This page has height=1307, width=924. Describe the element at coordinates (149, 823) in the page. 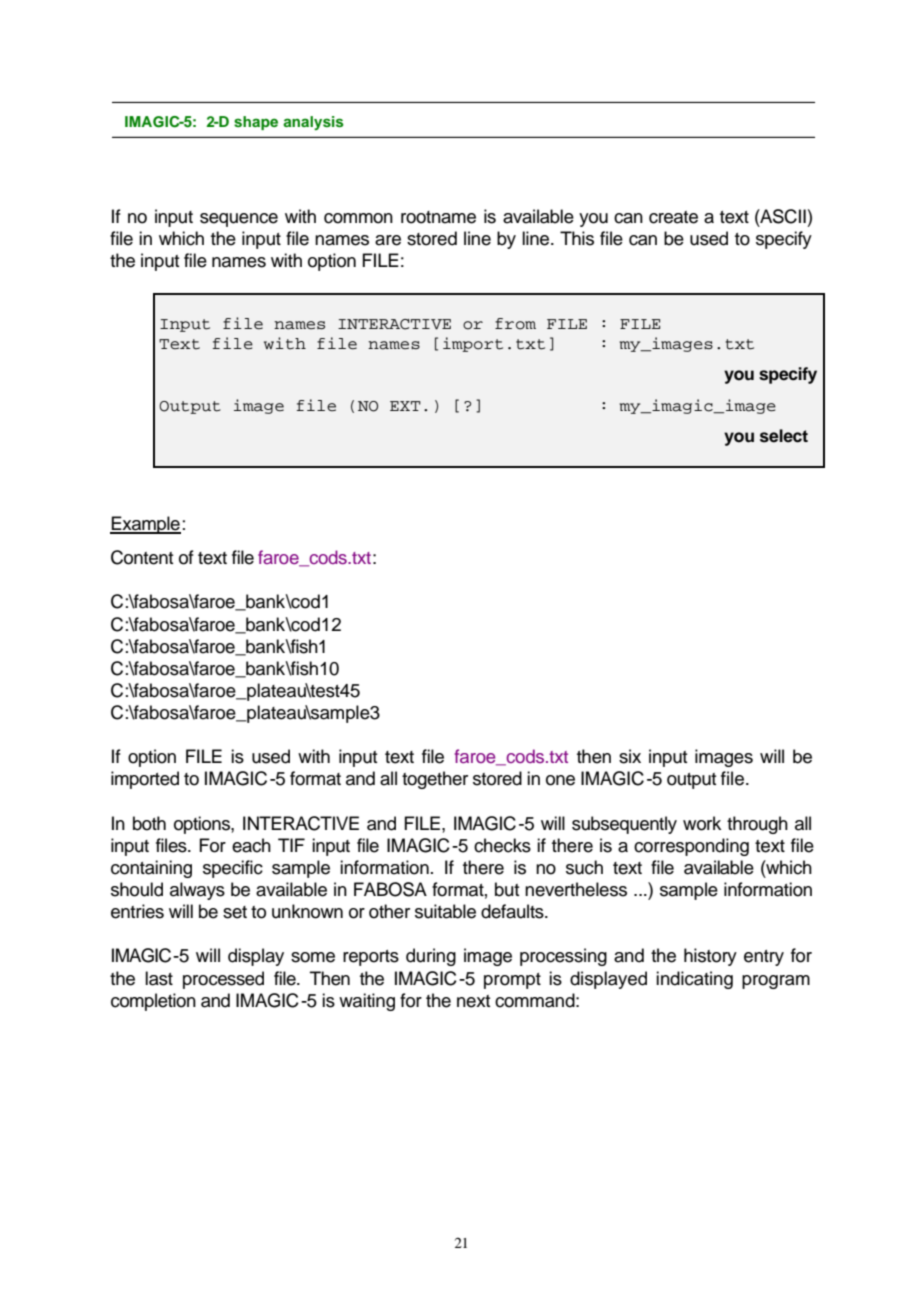

I see `both` at that location.
